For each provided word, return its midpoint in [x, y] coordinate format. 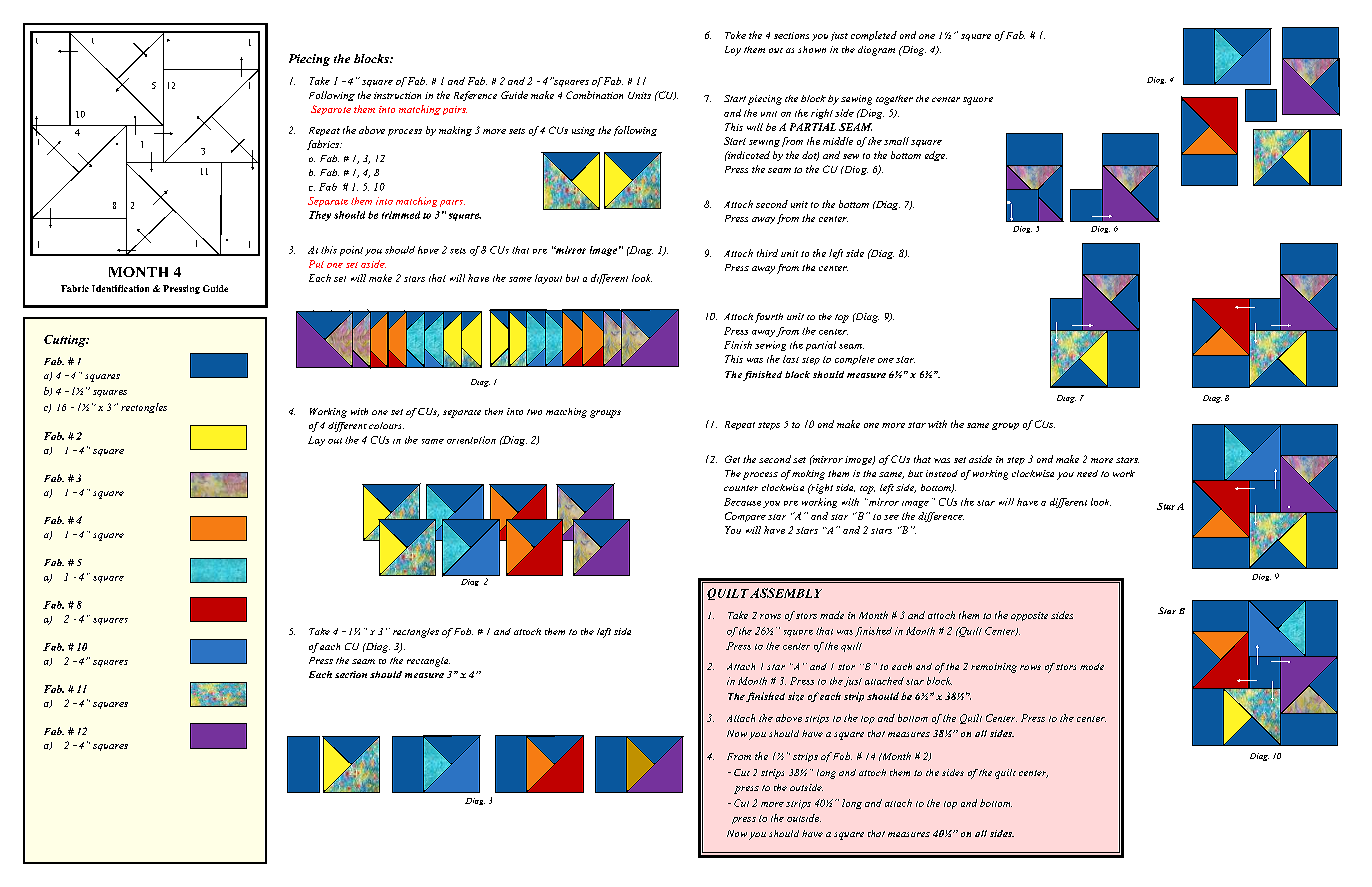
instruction [397, 95]
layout [548, 279]
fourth [769, 318]
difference [941, 517]
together [894, 100]
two [534, 412]
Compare [745, 517]
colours [386, 425]
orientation [471, 440]
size [796, 696]
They [320, 216]
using [583, 131]
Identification [120, 288]
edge [936, 156]
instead [942, 473]
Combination [594, 95]
